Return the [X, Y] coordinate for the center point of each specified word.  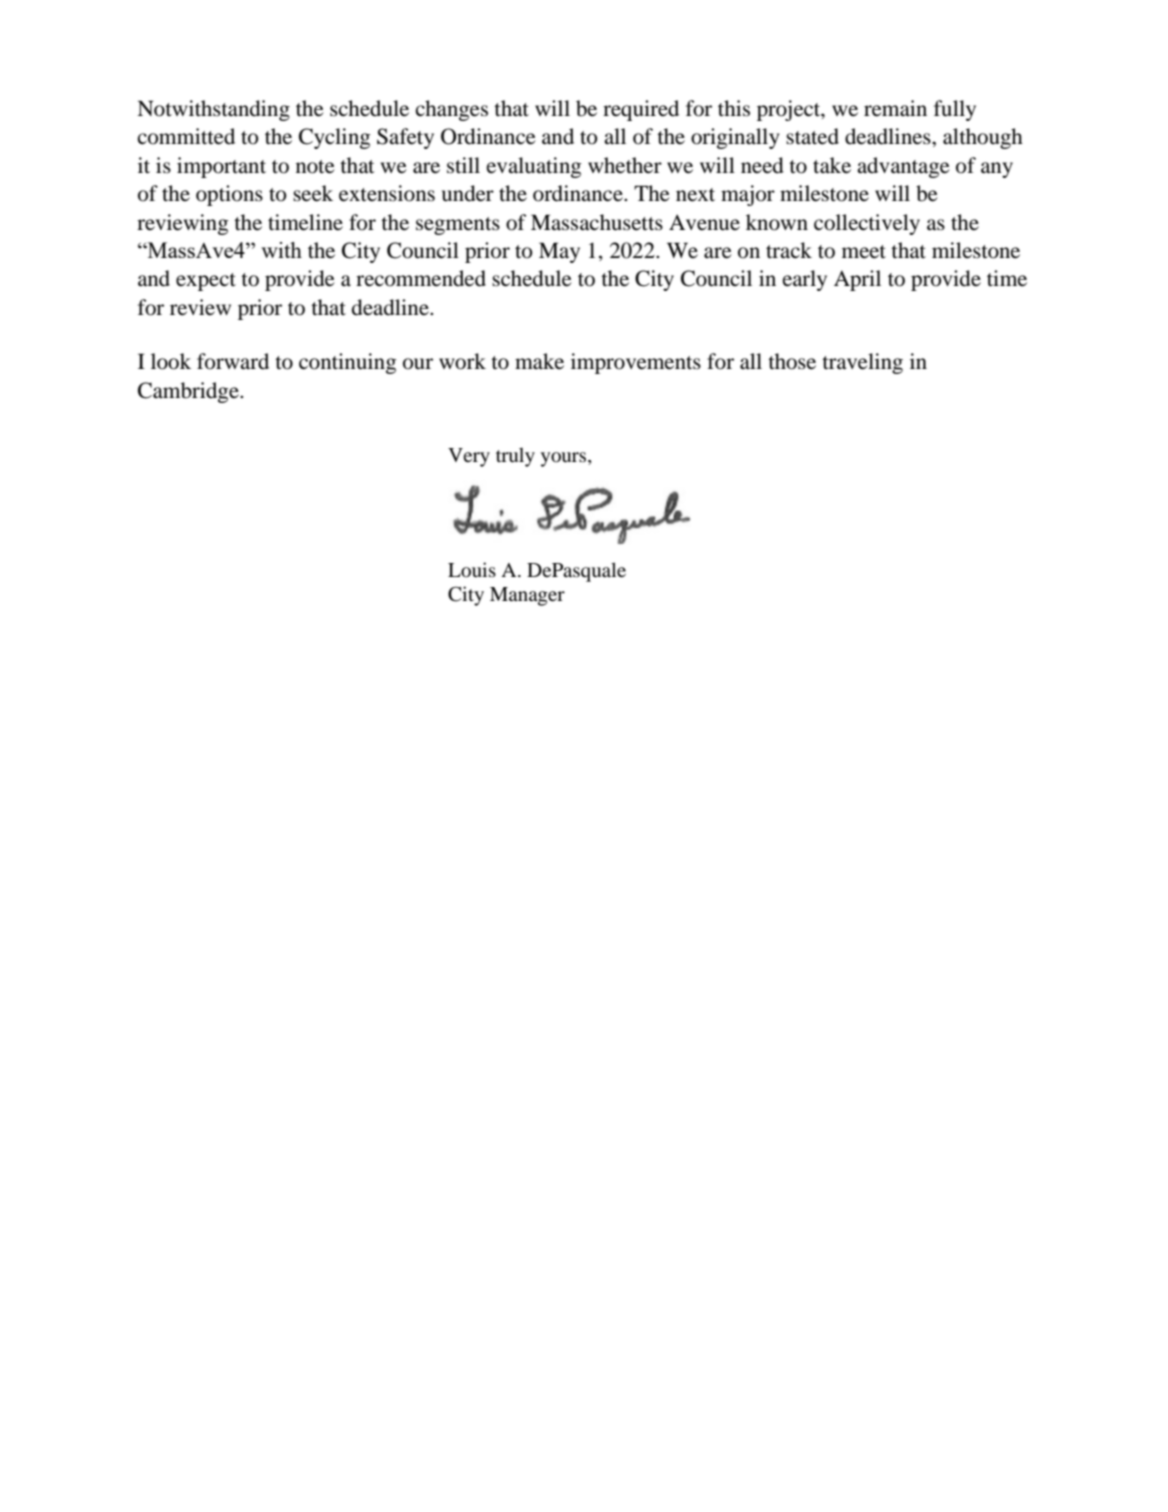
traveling [862, 363]
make [539, 361]
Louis [472, 570]
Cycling [334, 138]
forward [233, 361]
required [641, 110]
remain [895, 108]
